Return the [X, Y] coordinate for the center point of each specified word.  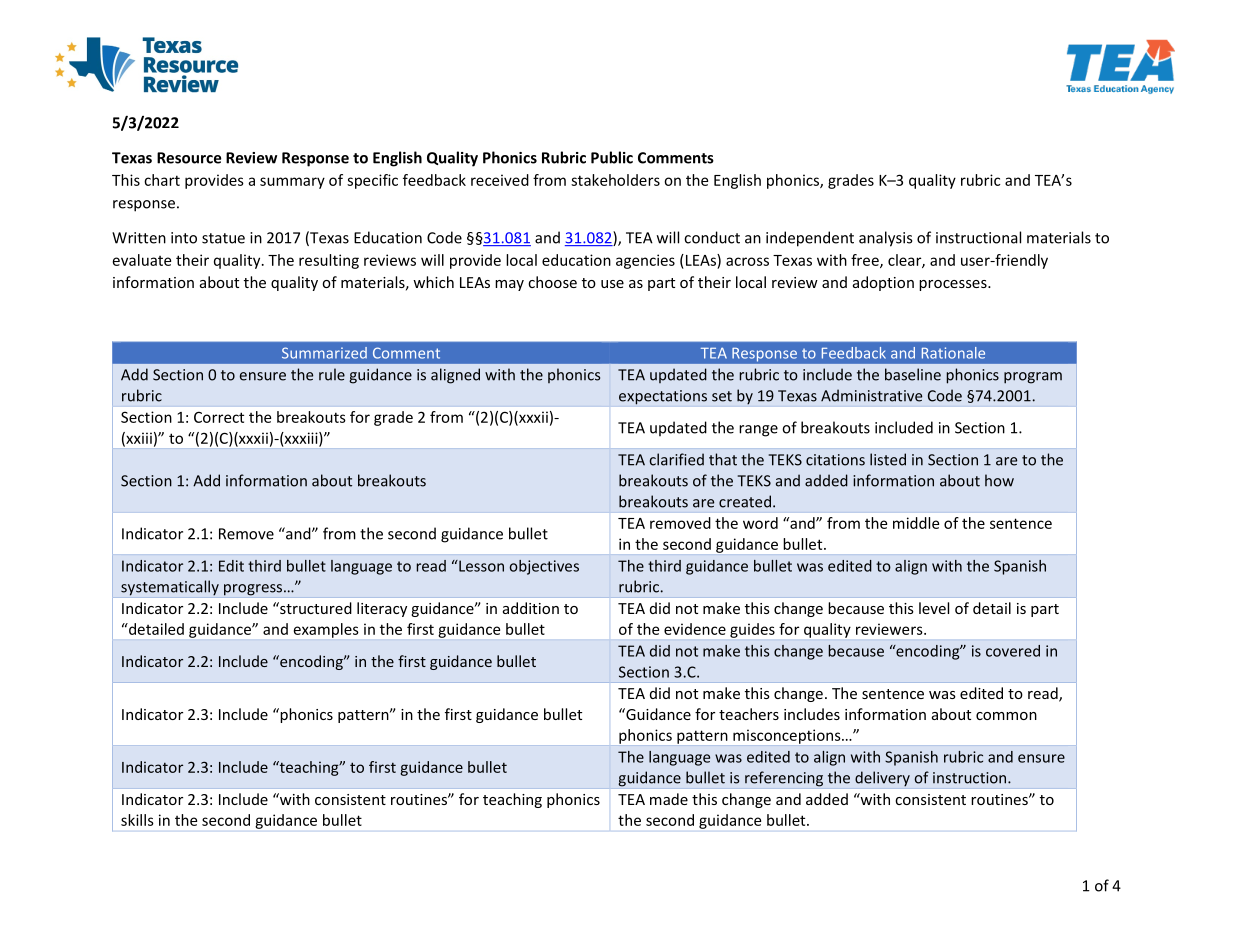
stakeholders [615, 180]
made [669, 799]
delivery [882, 779]
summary [292, 183]
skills [137, 820]
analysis [885, 239]
